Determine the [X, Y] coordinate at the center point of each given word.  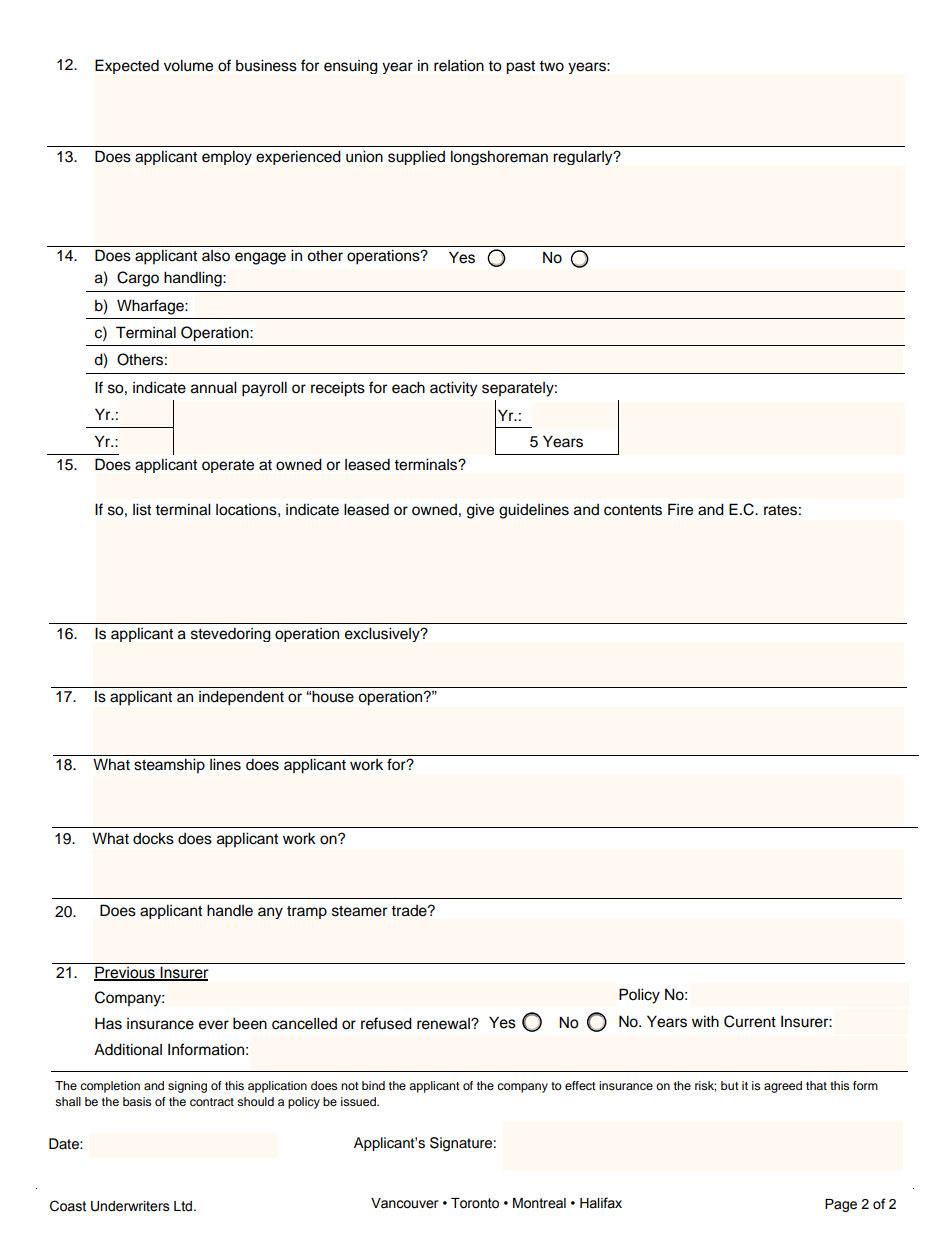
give [480, 511]
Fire [680, 509]
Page [841, 1205]
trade [410, 911]
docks [153, 838]
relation [459, 65]
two [551, 66]
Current [750, 1021]
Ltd [184, 1206]
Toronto [475, 1203]
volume [188, 65]
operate [228, 466]
